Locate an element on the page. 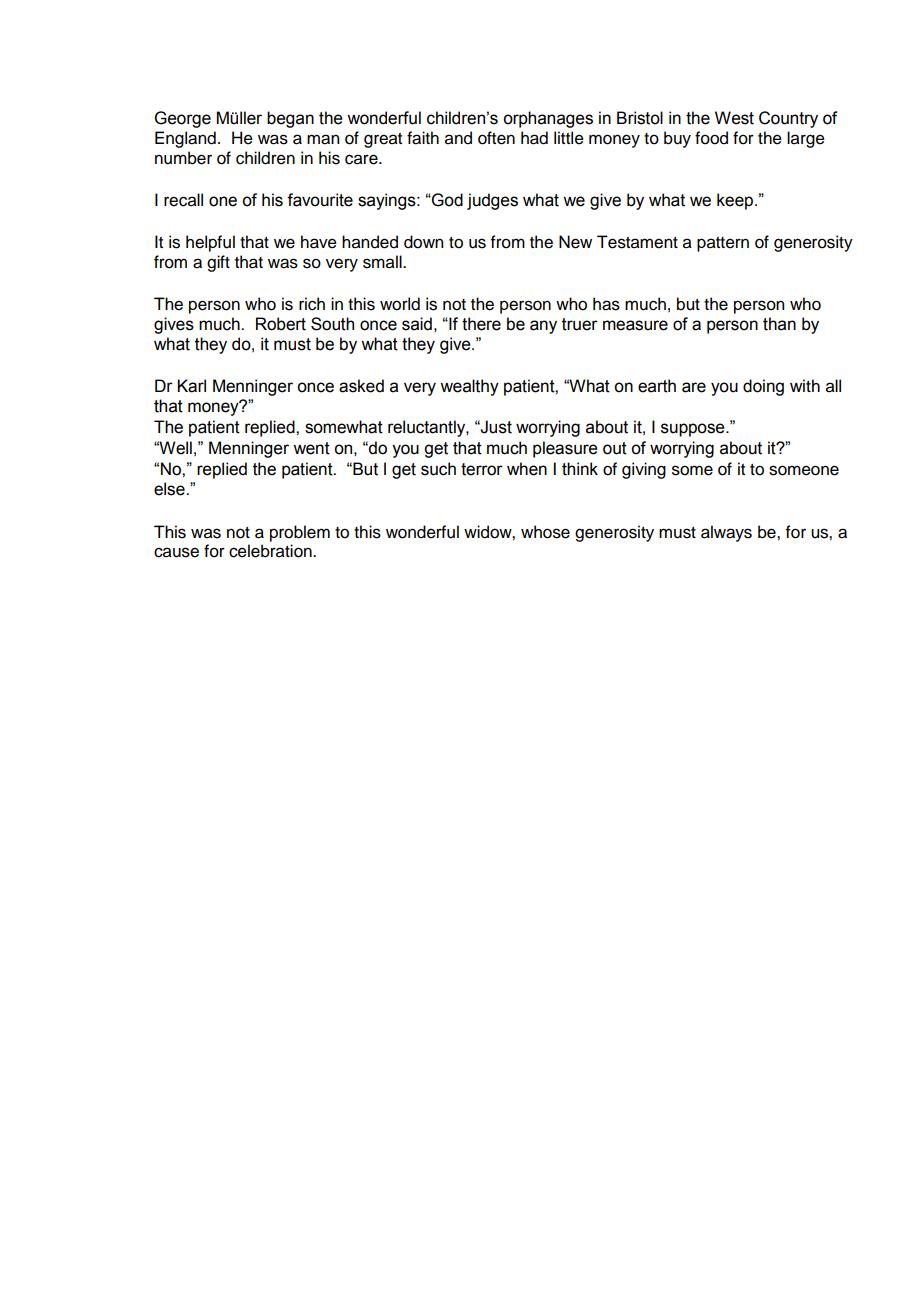 The width and height of the document is (924, 1308). always is located at coordinates (726, 533).
